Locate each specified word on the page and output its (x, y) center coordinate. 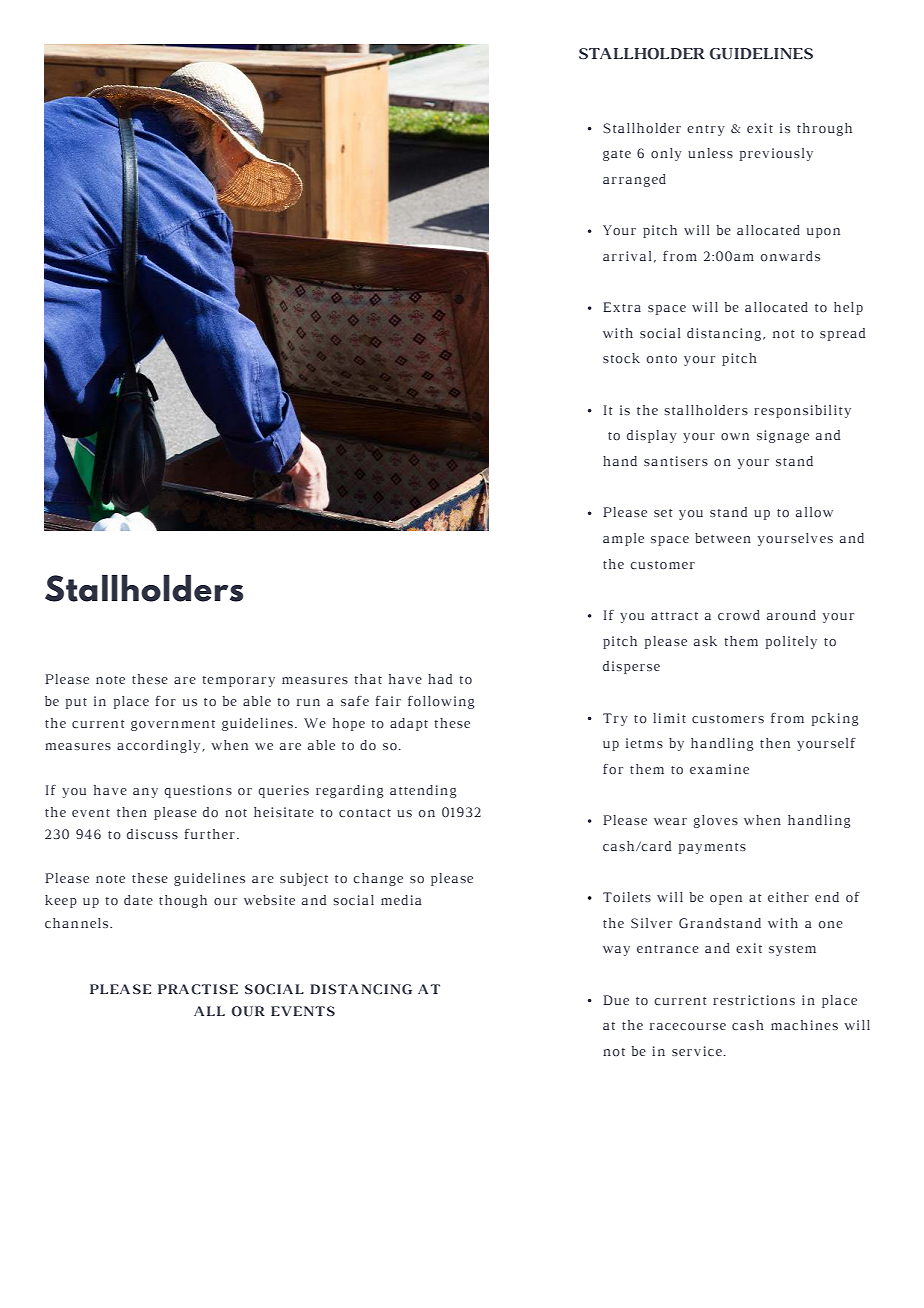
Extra (622, 307)
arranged (634, 180)
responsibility (802, 411)
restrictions (754, 1000)
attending (423, 791)
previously (776, 154)
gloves (715, 821)
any (145, 793)
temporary (238, 681)
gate (617, 155)
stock (621, 358)
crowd (739, 615)
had (440, 679)
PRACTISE (198, 989)
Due (616, 1000)
